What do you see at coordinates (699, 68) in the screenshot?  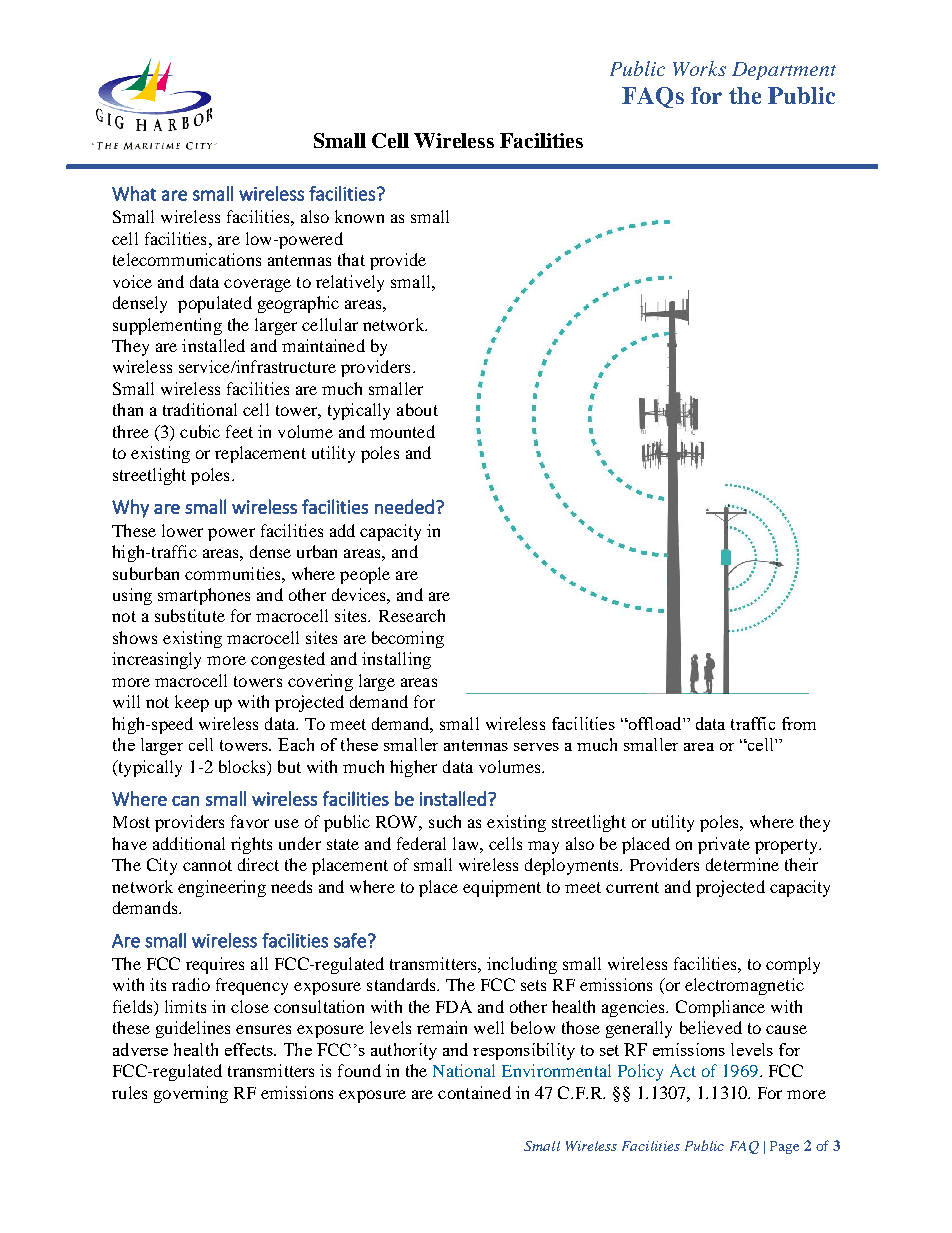 I see `Works` at bounding box center [699, 68].
